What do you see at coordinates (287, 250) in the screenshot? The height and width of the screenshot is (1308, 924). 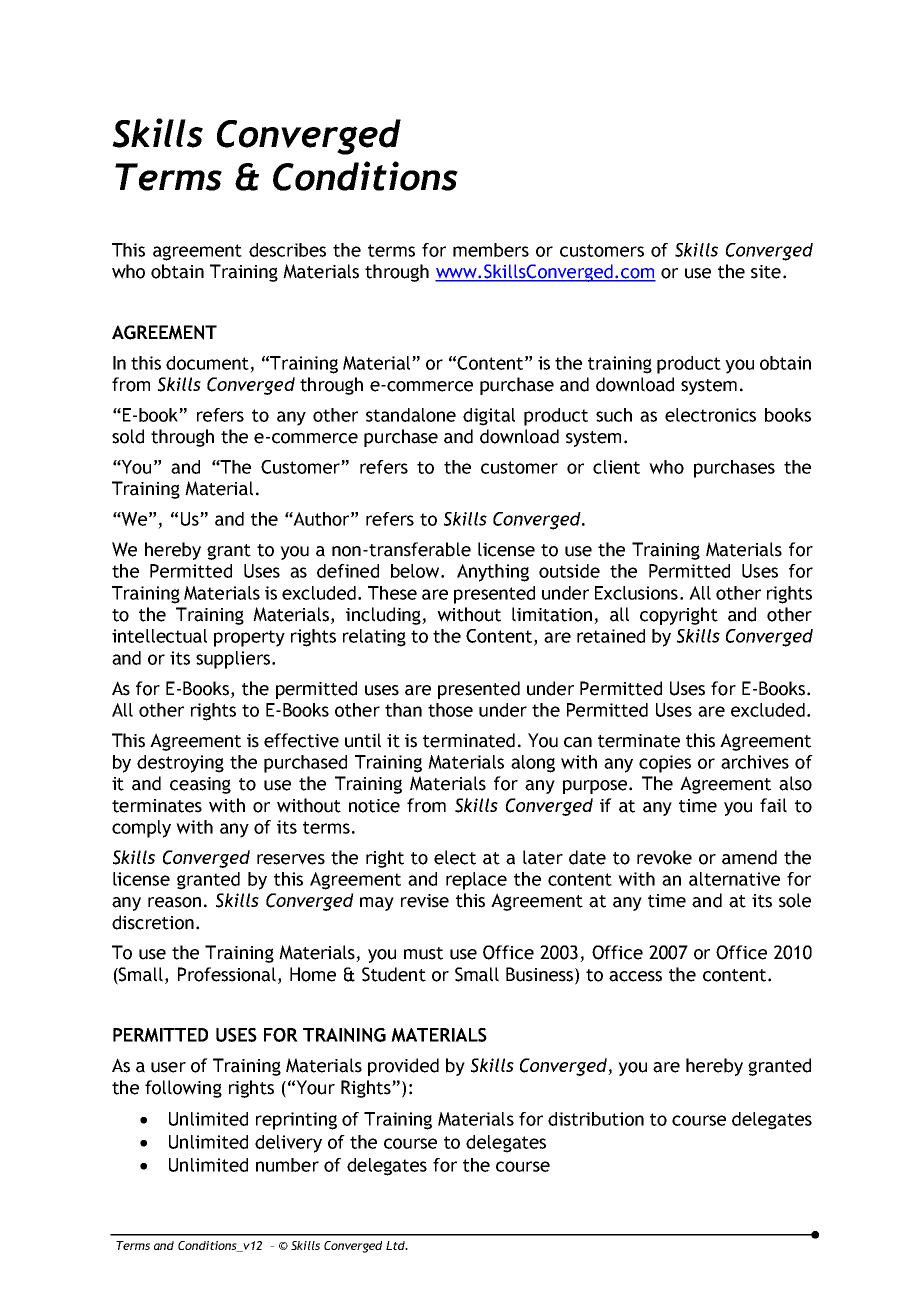 I see `describes` at bounding box center [287, 250].
